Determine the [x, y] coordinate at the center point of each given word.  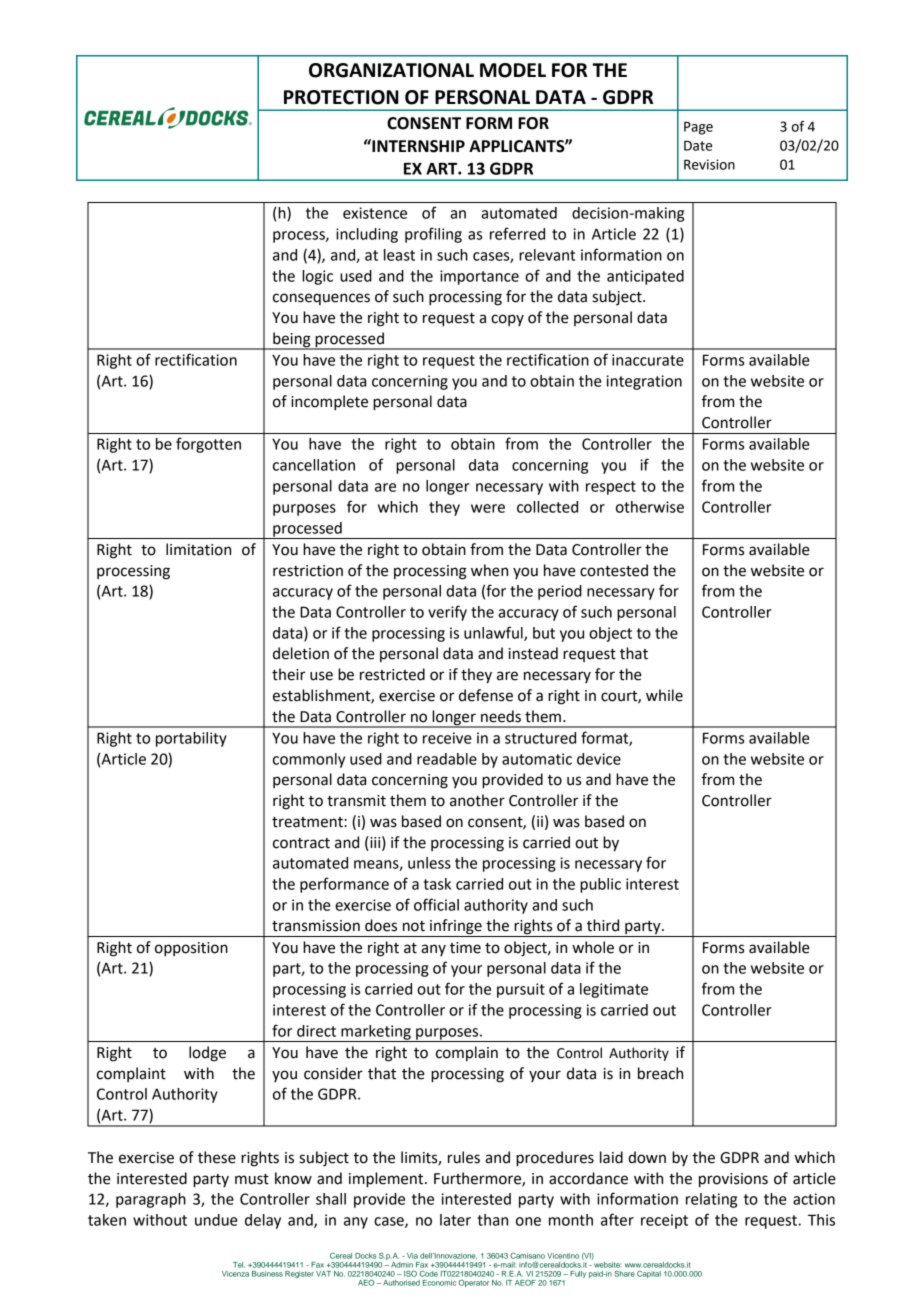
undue [216, 1220]
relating [711, 1200]
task [437, 884]
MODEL [513, 70]
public [600, 885]
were [488, 508]
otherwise [650, 507]
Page [698, 128]
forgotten [208, 445]
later [455, 1220]
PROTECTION [341, 97]
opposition [191, 949]
